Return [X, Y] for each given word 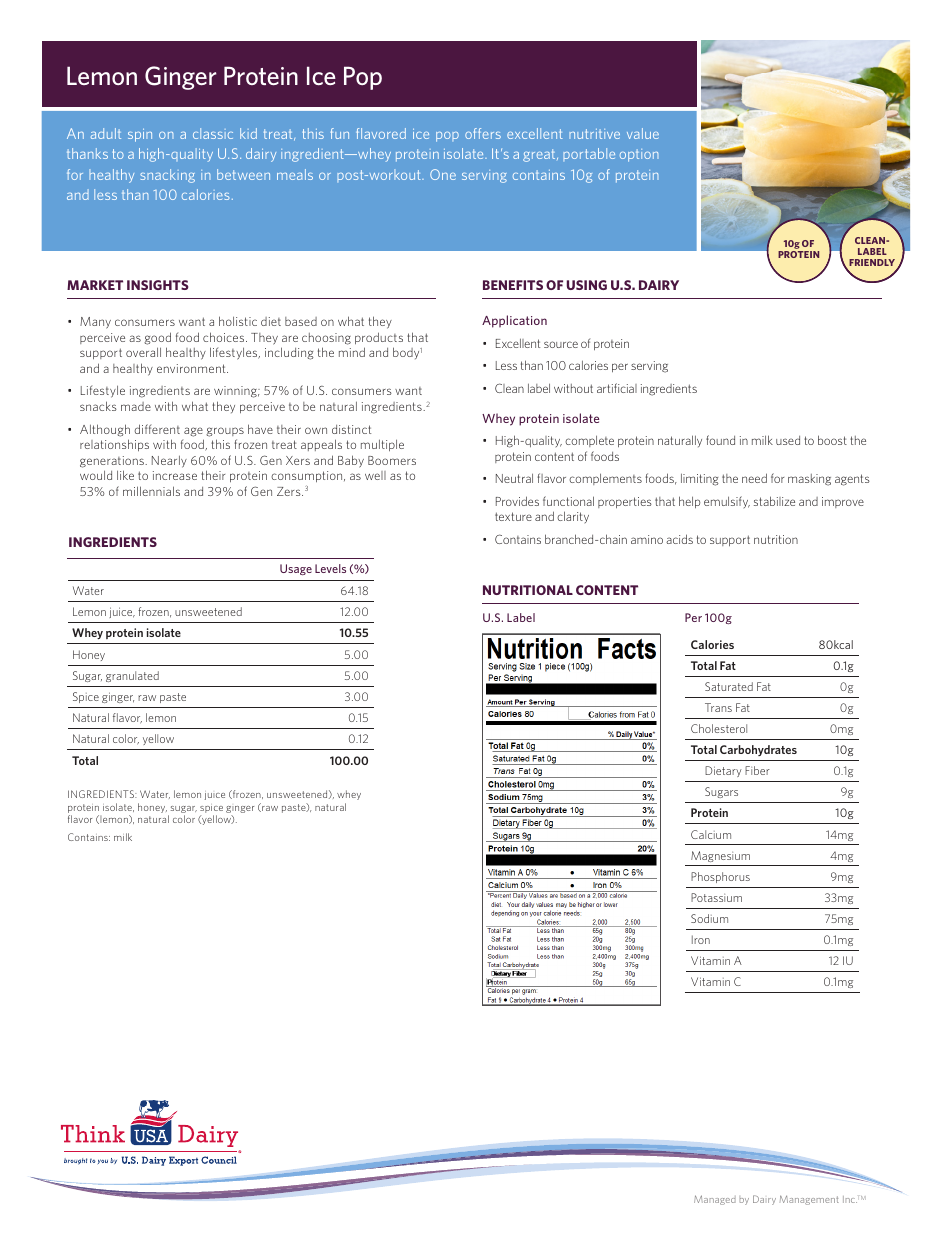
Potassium [716, 897]
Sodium [709, 918]
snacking [167, 176]
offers [483, 133]
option [639, 155]
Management [809, 1200]
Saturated [729, 686]
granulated [132, 676]
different [157, 429]
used [788, 440]
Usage [296, 569]
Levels [330, 568]
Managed [715, 1200]
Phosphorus [720, 877]
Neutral [514, 478]
